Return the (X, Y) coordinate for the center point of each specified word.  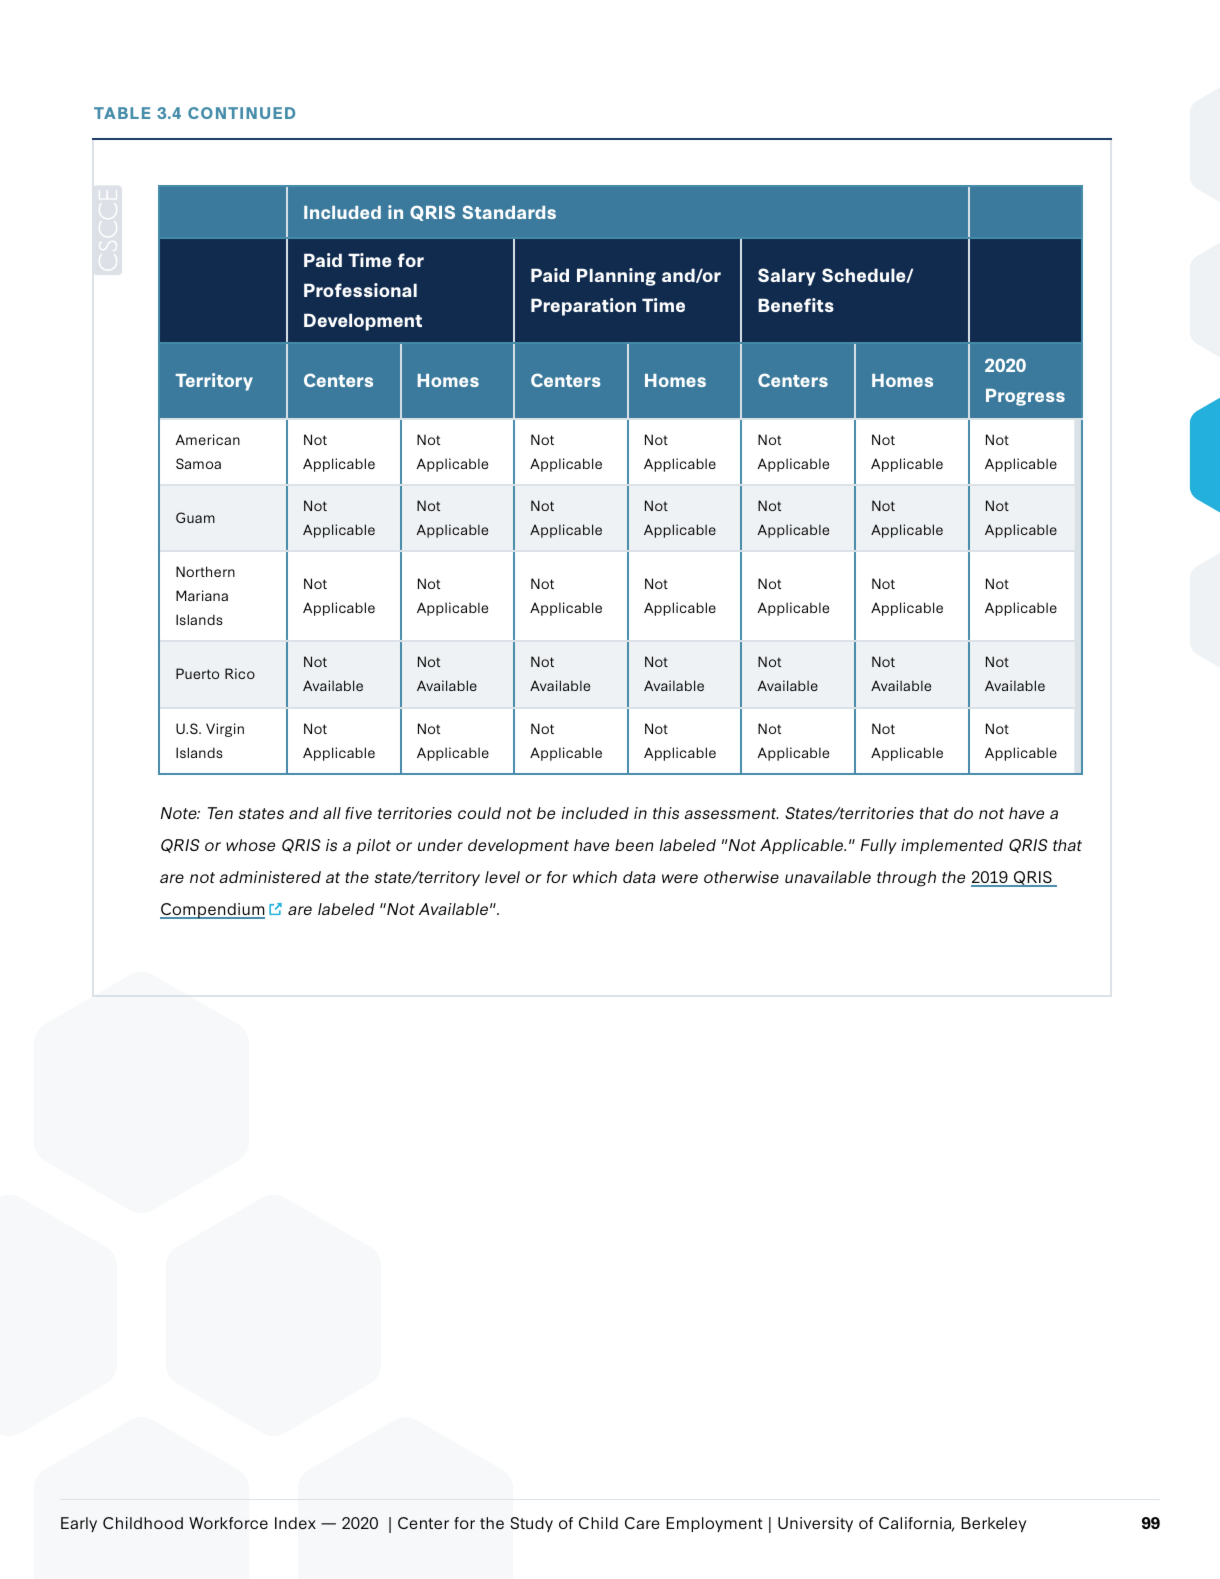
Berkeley (993, 1524)
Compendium (212, 911)
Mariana (202, 595)
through (906, 879)
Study (531, 1524)
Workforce (228, 1523)
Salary (787, 277)
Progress (1025, 397)
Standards (509, 212)
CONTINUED (241, 113)
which (595, 877)
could (479, 813)
